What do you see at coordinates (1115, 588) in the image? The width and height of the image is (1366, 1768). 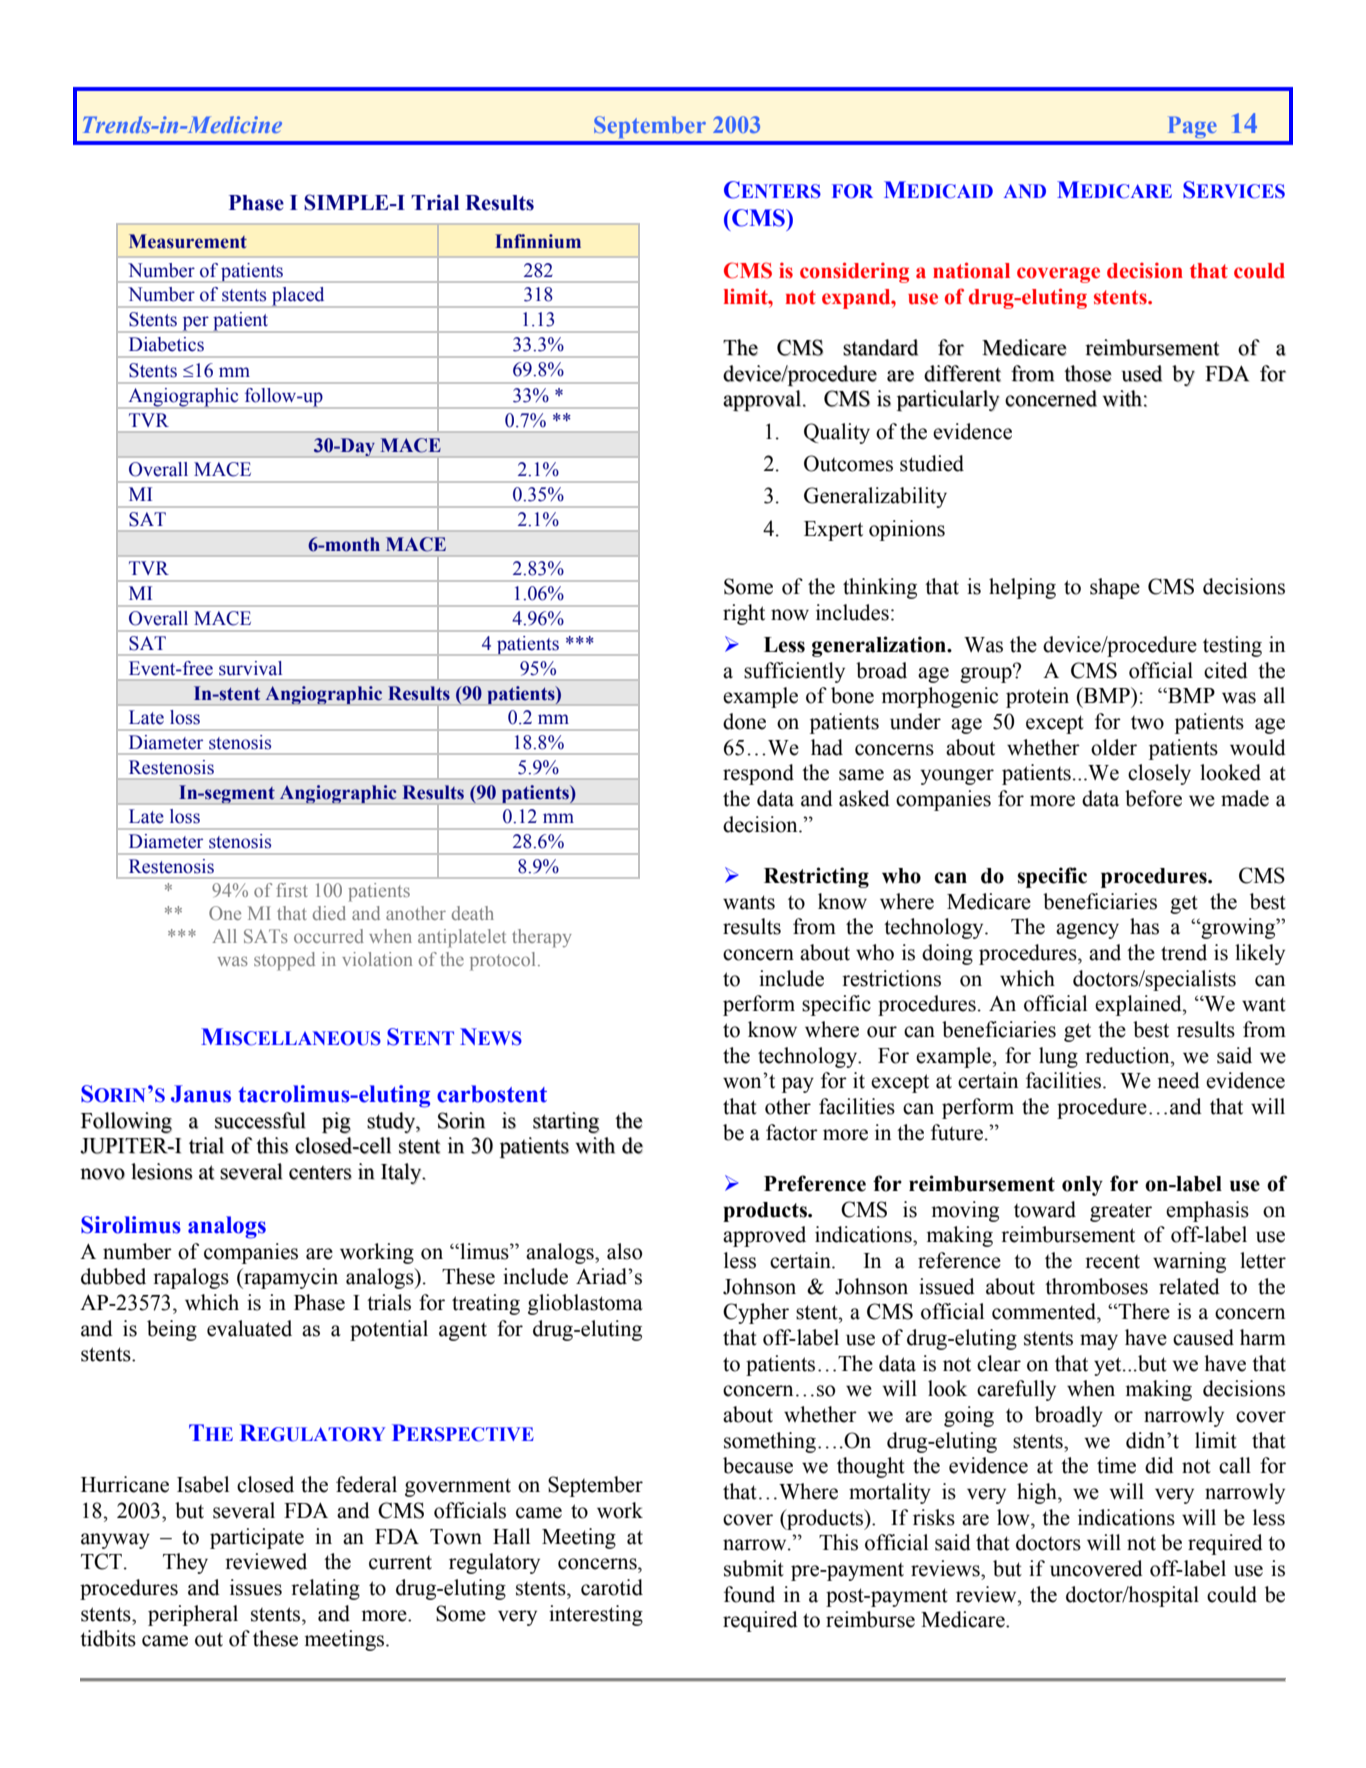 I see `shape` at bounding box center [1115, 588].
